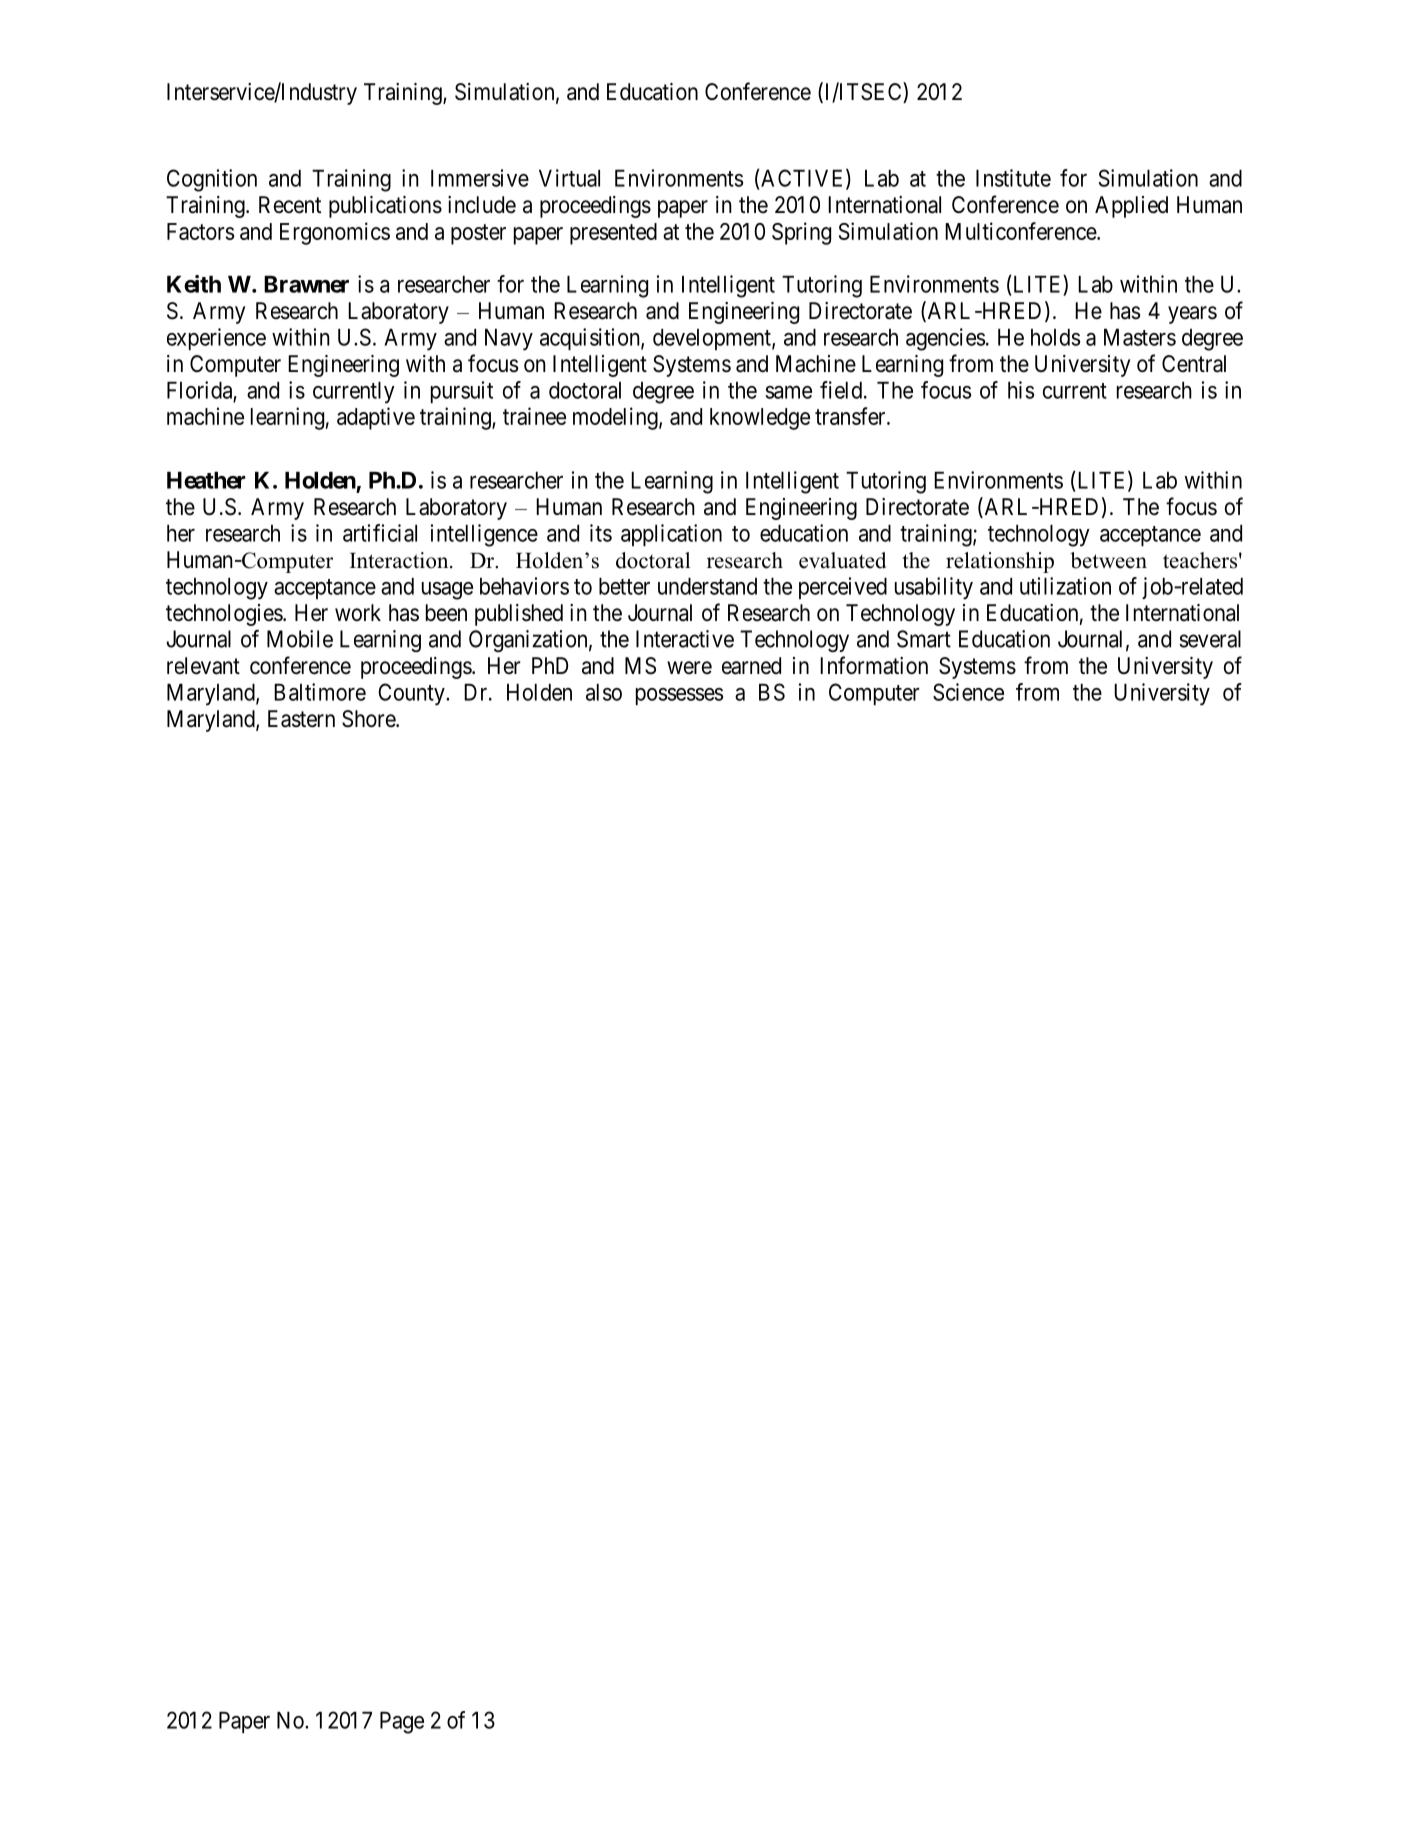 The image size is (1409, 1824). Describe the element at coordinates (1131, 207) in the image. I see `Applied` at that location.
